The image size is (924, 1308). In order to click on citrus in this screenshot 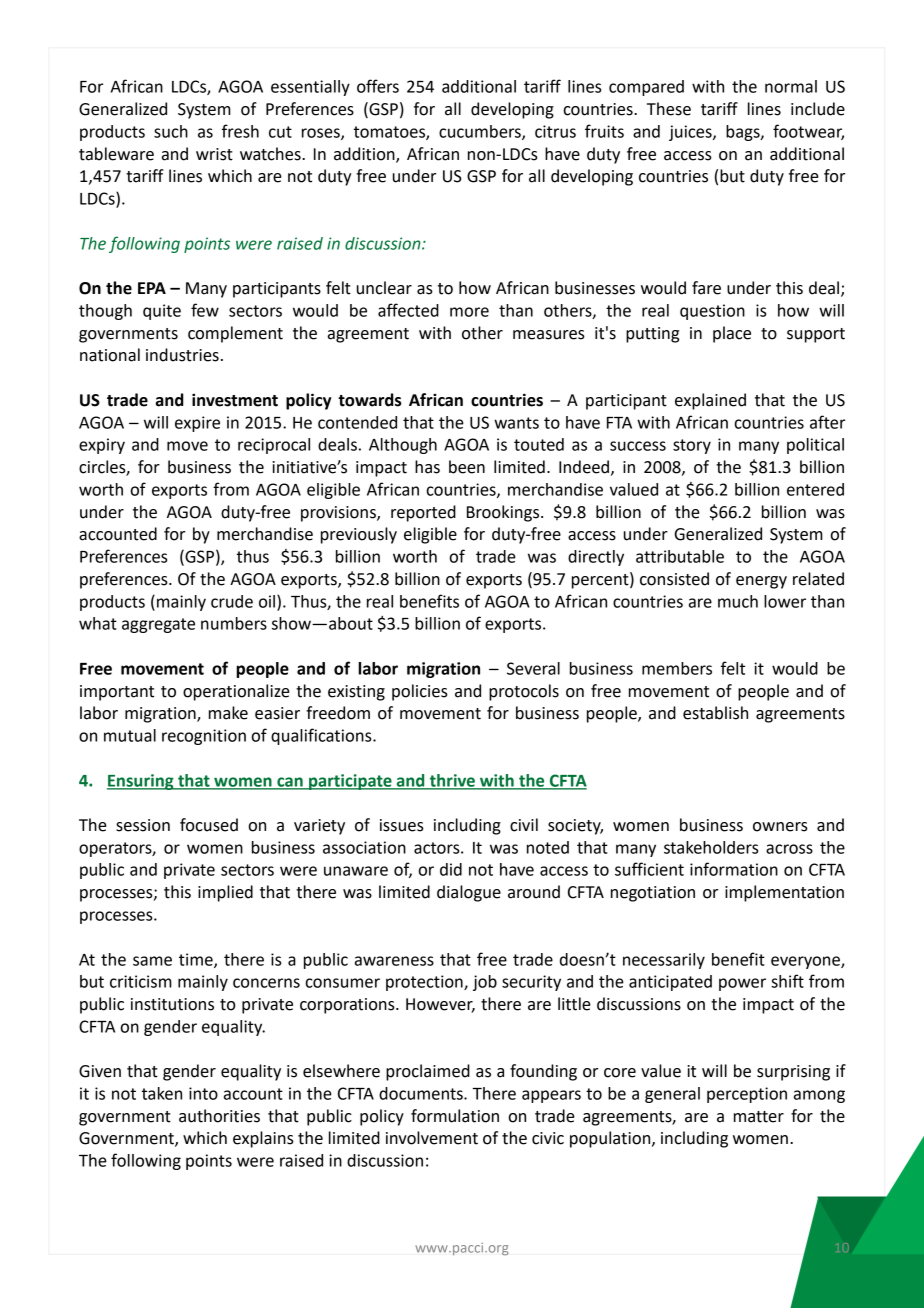, I will do `click(555, 131)`.
